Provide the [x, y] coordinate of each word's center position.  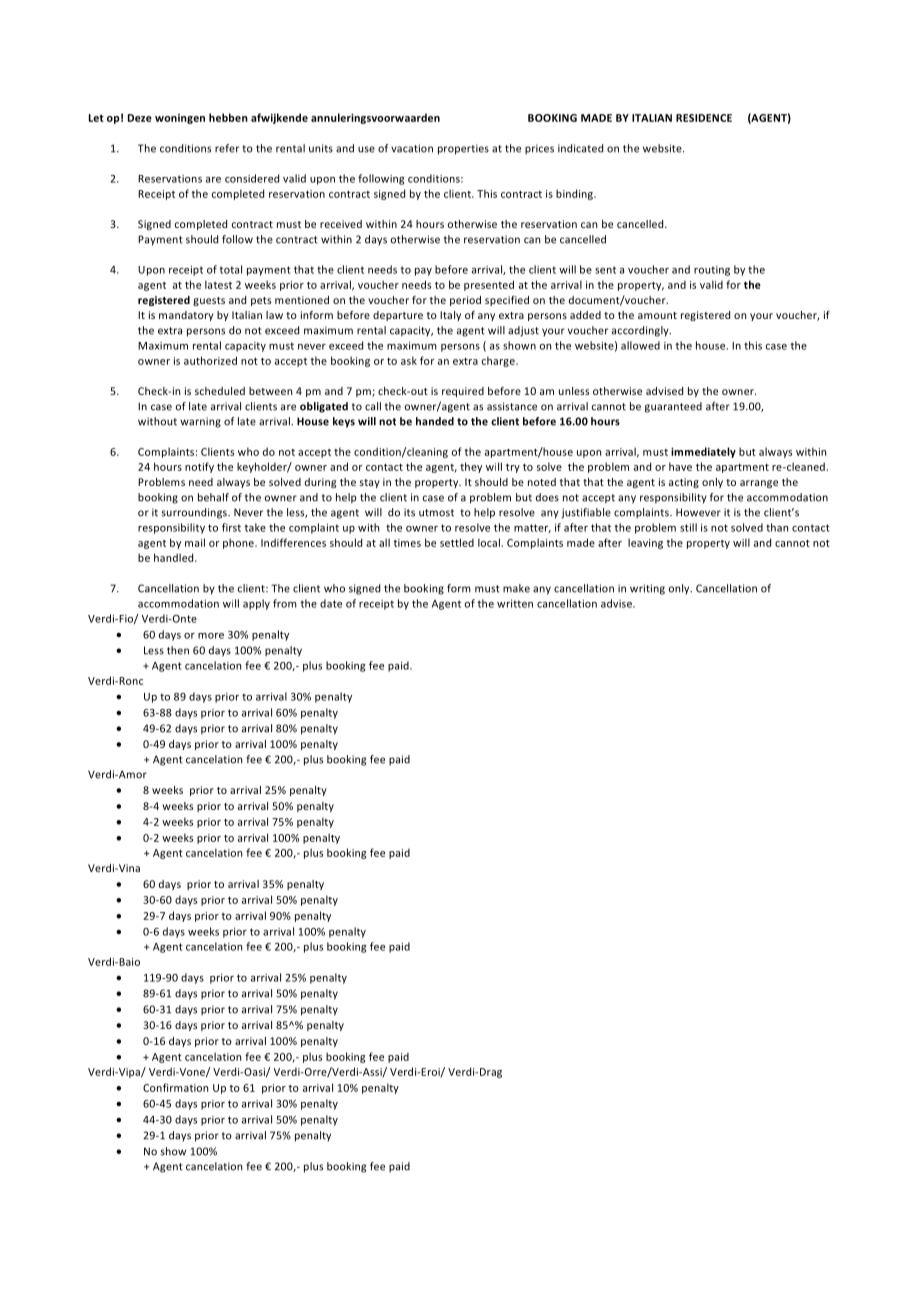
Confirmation [175, 1087]
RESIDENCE [704, 118]
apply [256, 604]
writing [647, 589]
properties [463, 149]
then [178, 650]
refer [227, 148]
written [515, 603]
